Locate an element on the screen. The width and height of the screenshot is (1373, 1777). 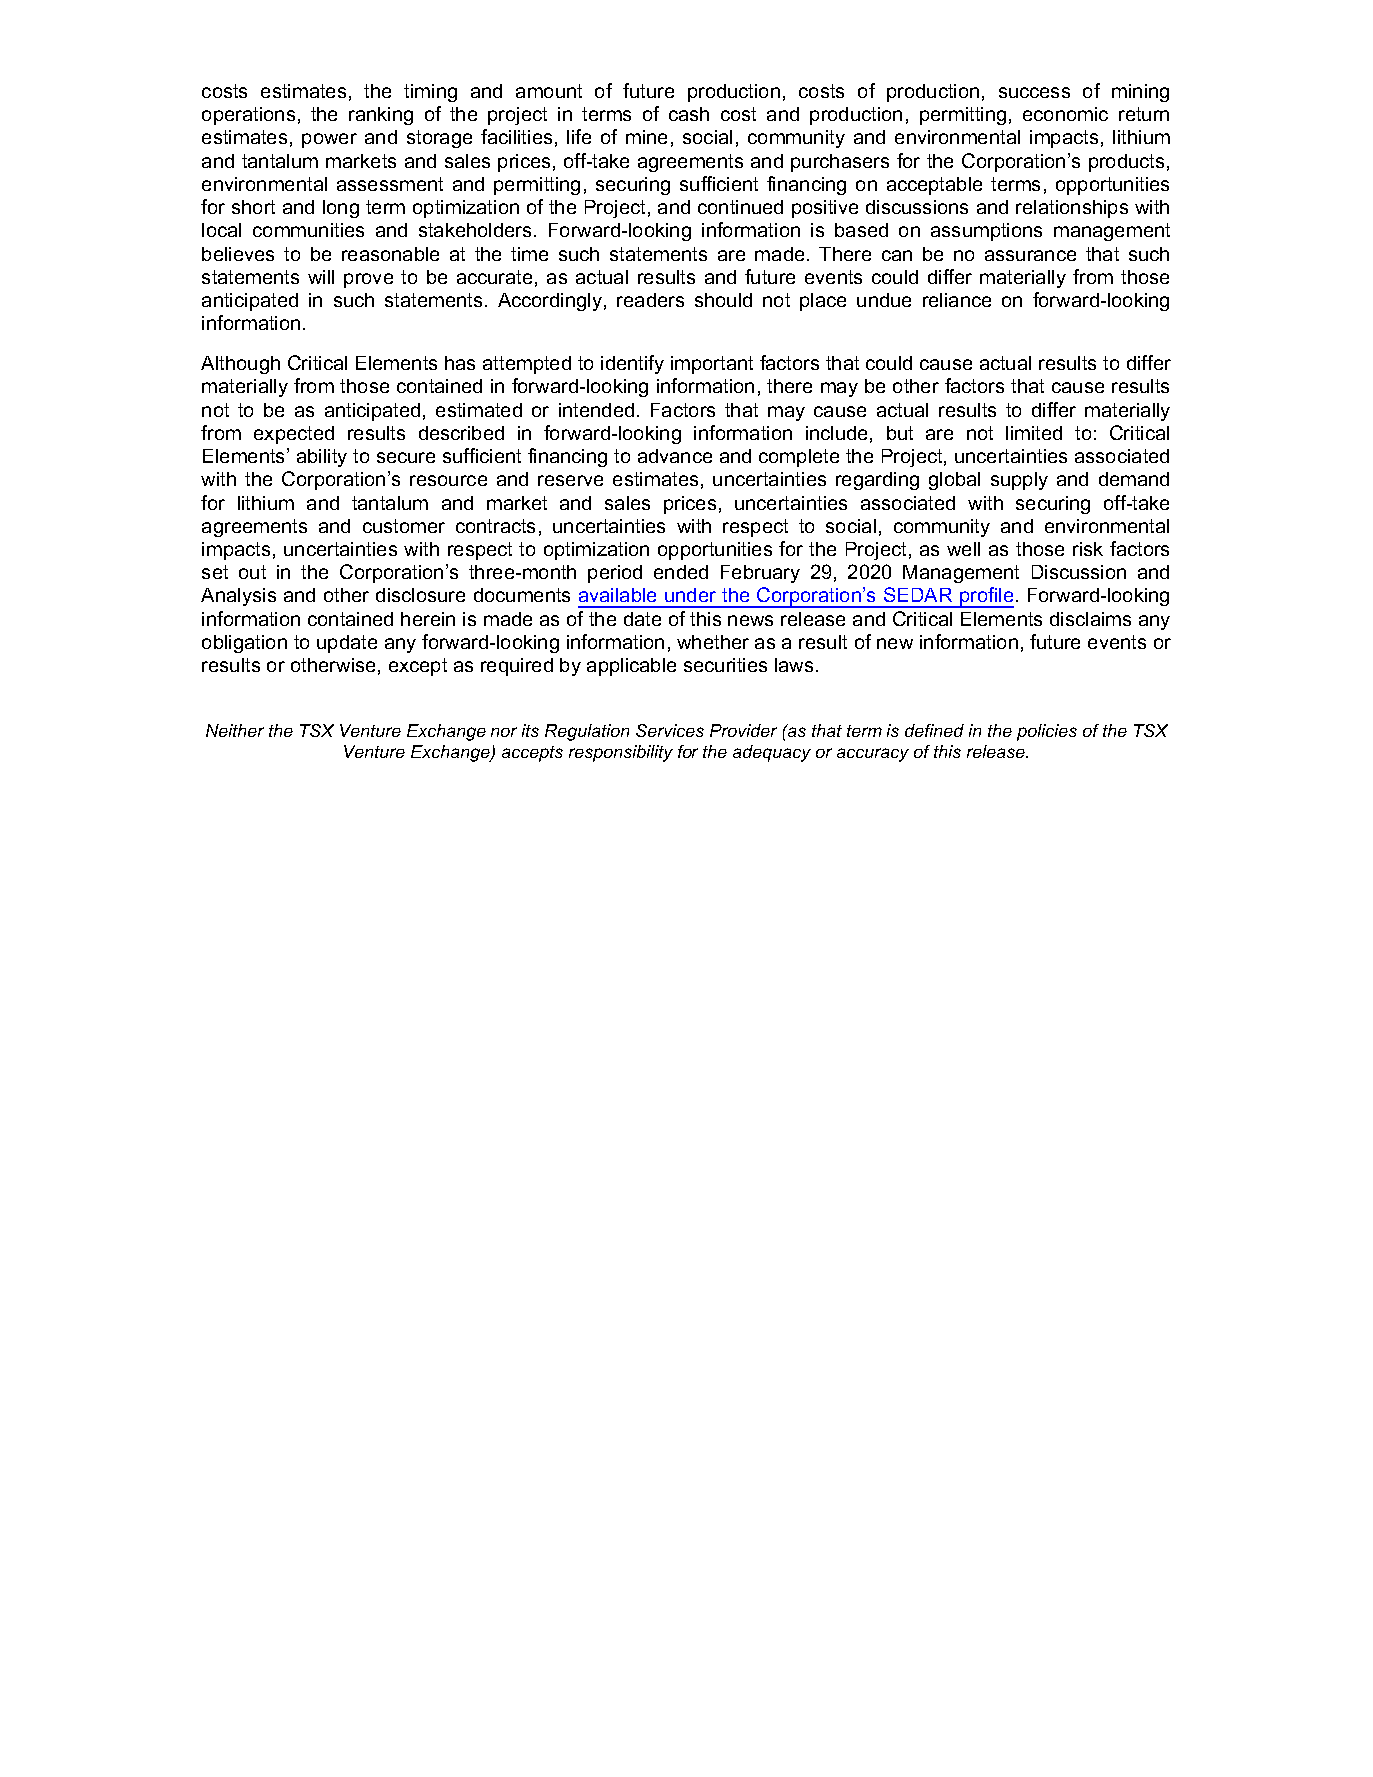
Neither is located at coordinates (235, 730).
